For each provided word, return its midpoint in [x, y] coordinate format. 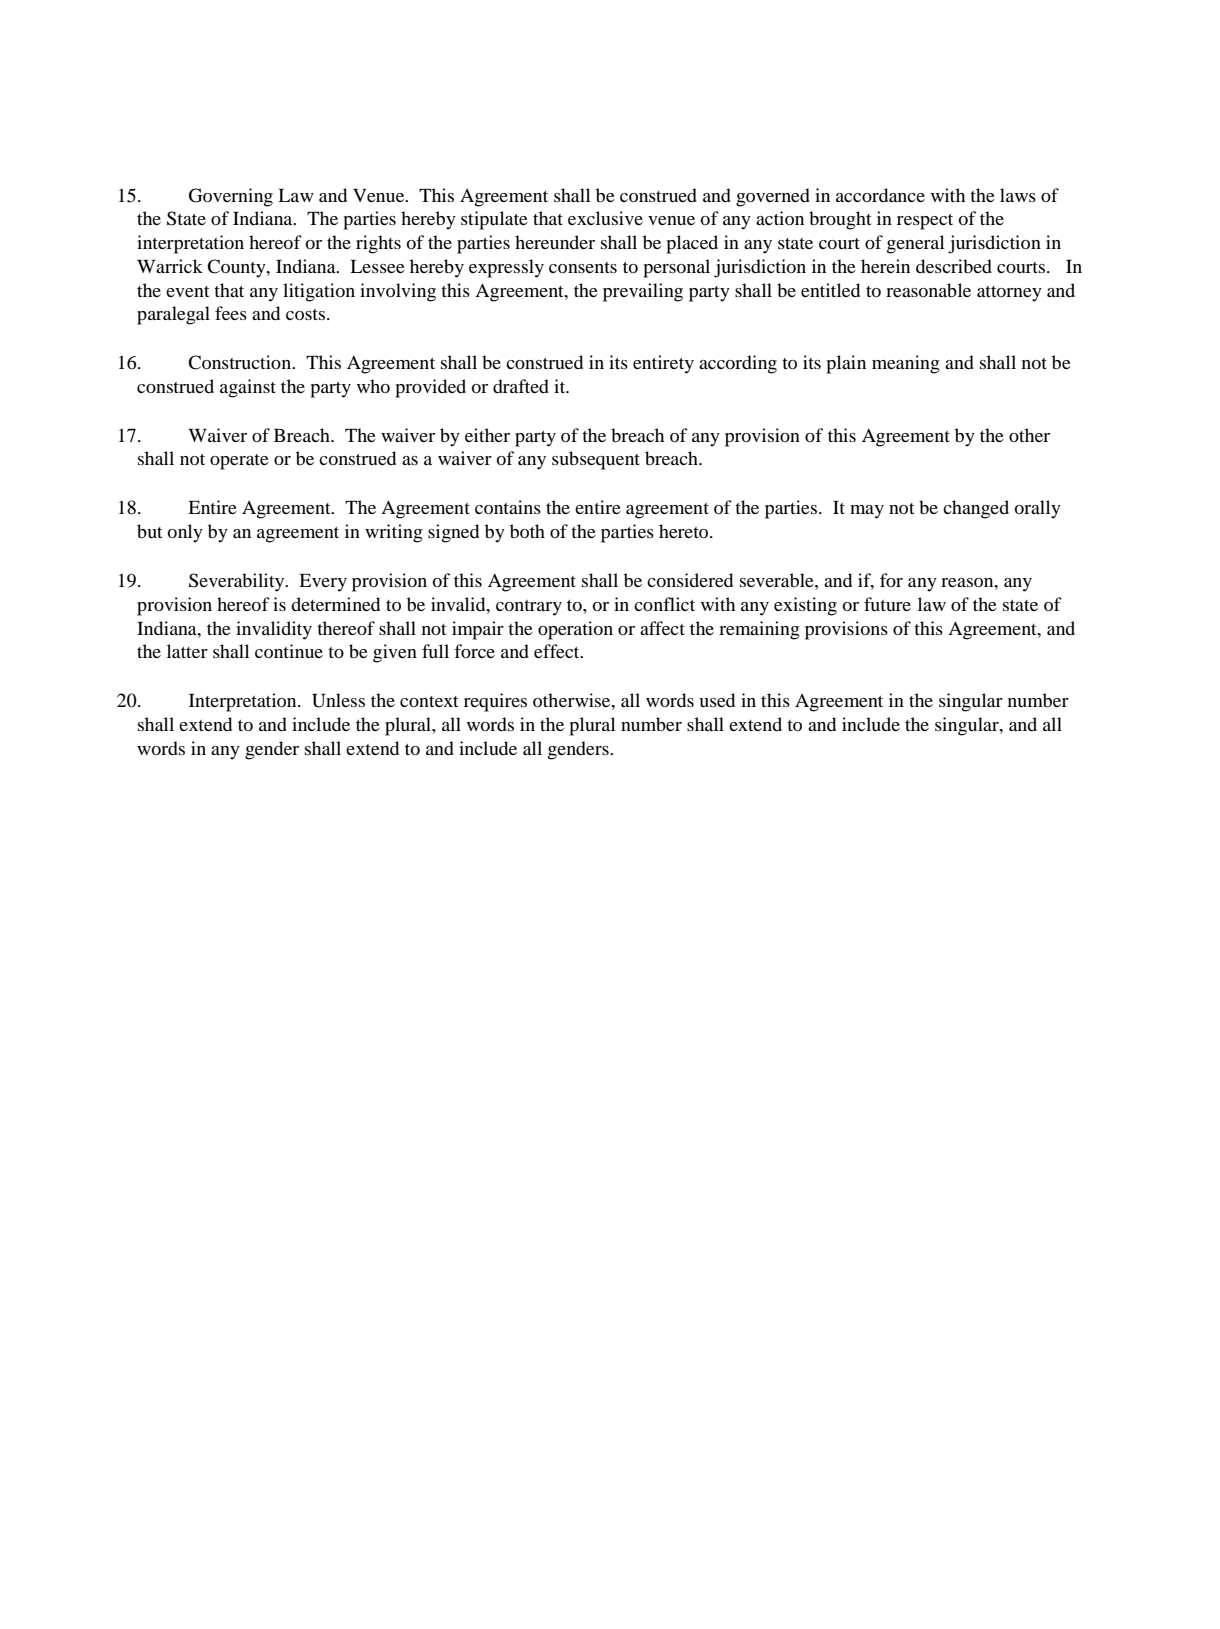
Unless [338, 700]
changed [976, 509]
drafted [521, 386]
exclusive [605, 218]
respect [925, 222]
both [527, 531]
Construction [241, 362]
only [185, 533]
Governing [231, 197]
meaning [906, 364]
